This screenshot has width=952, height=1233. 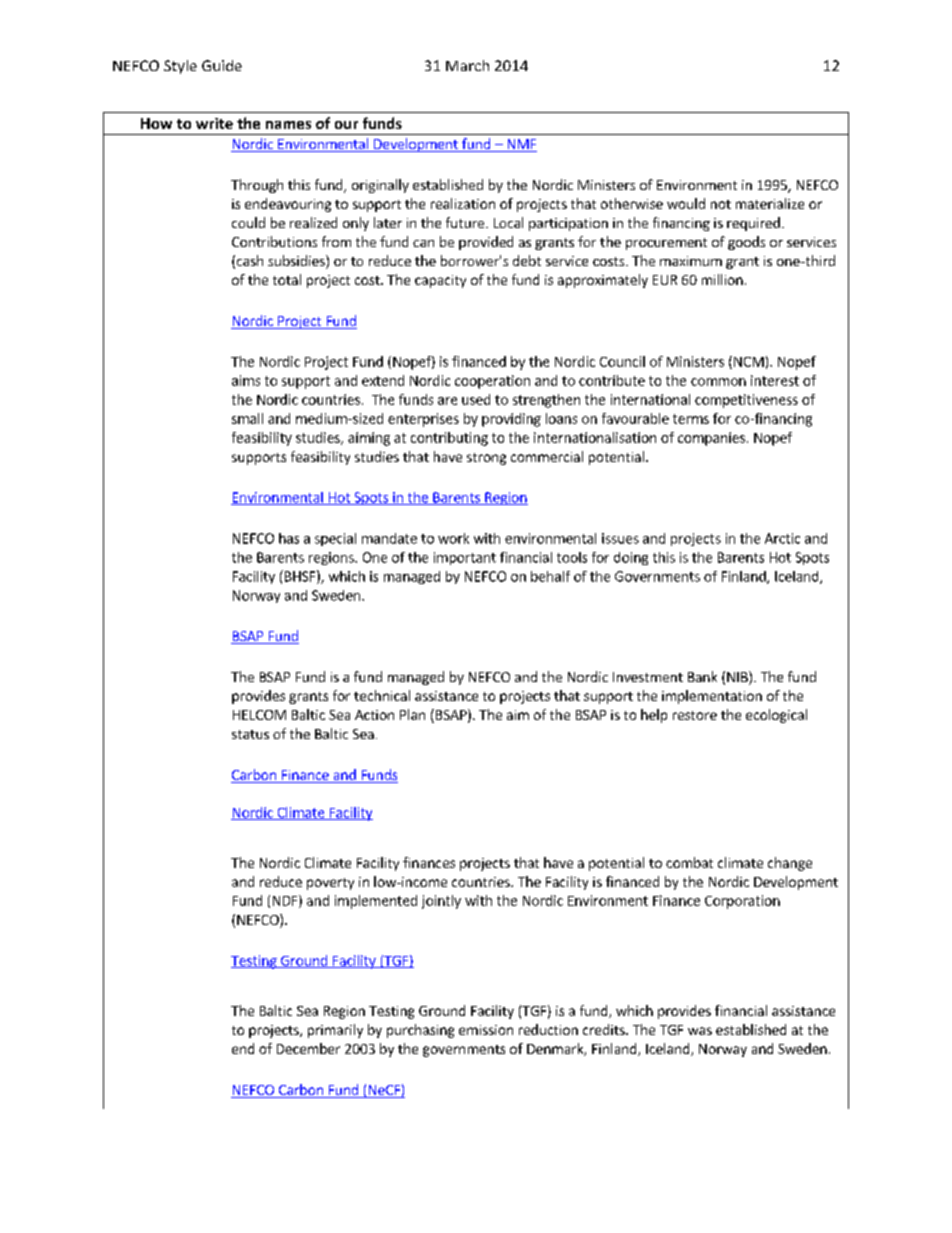 What do you see at coordinates (711, 439) in the screenshot?
I see `companies` at bounding box center [711, 439].
